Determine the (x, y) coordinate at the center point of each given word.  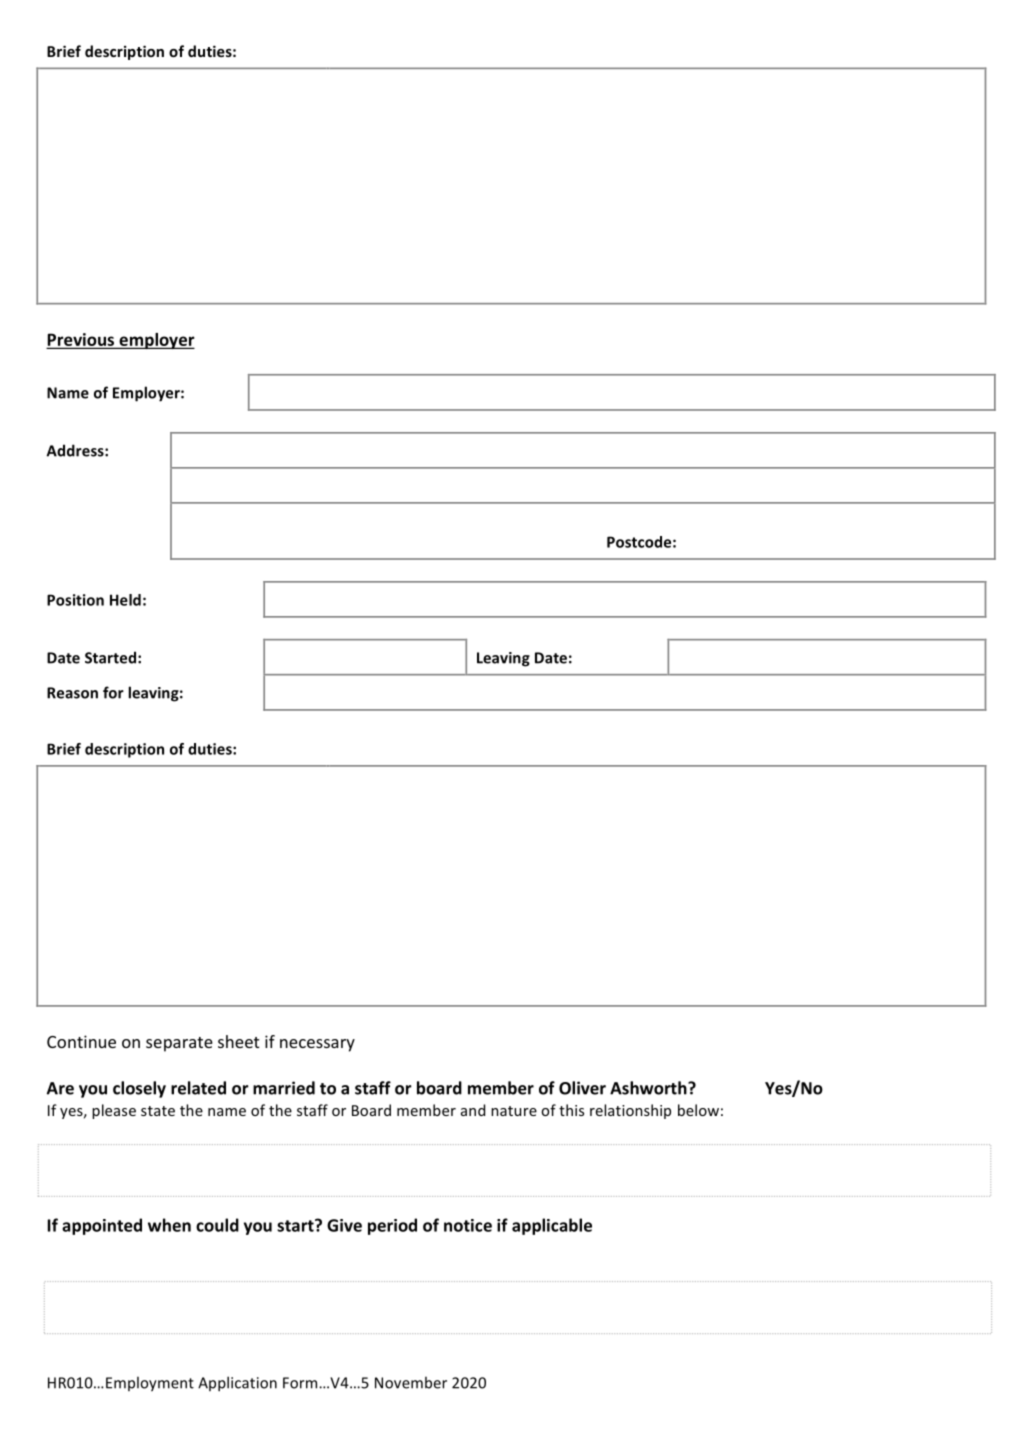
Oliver (582, 1088)
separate (179, 1044)
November (411, 1382)
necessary (317, 1045)
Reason (72, 693)
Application (237, 1384)
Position (75, 600)
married (284, 1088)
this (571, 1110)
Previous (82, 340)
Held (125, 600)
